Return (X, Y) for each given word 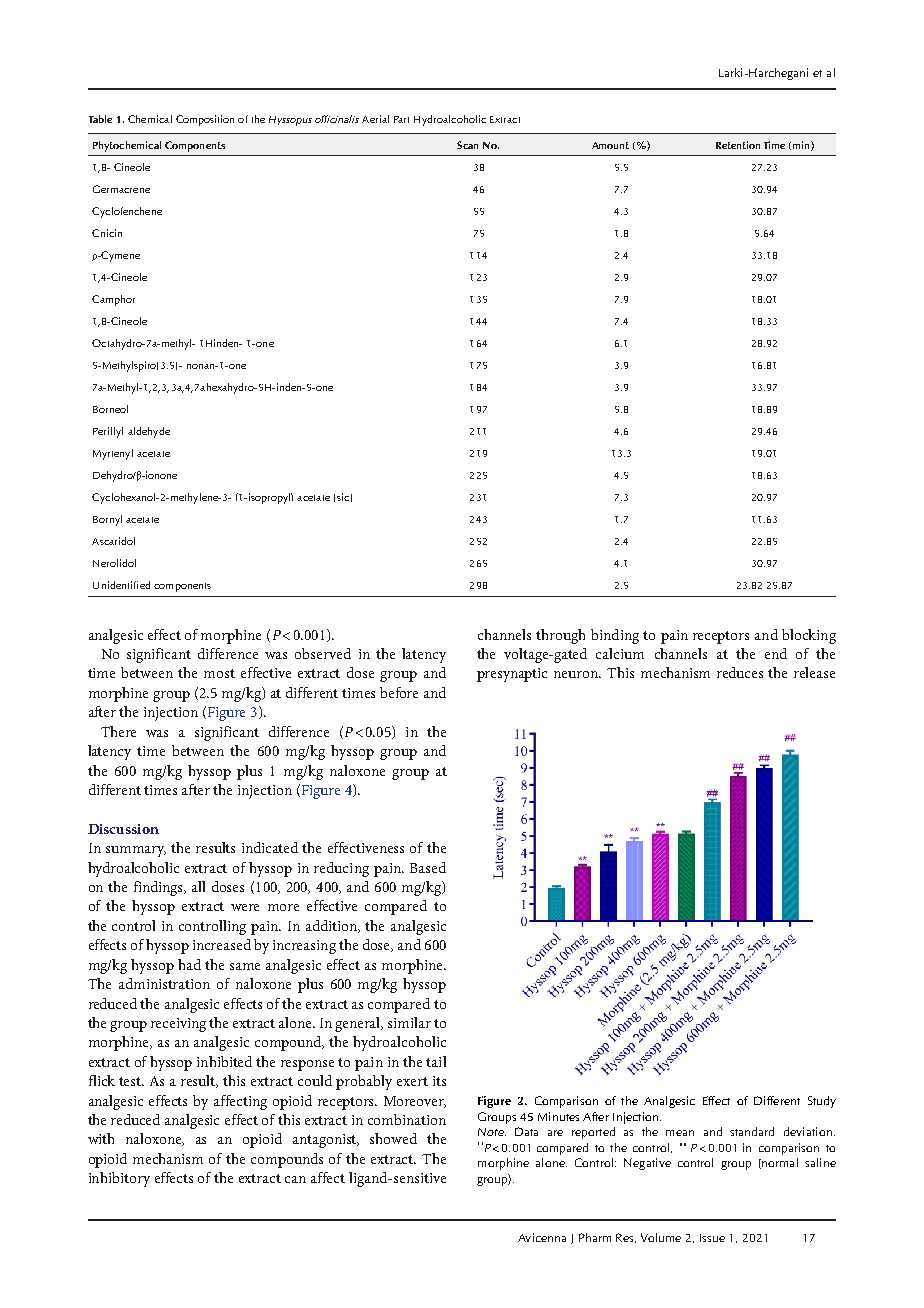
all (198, 886)
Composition (205, 120)
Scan (467, 145)
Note (492, 1132)
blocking (809, 636)
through (560, 636)
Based (428, 867)
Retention (738, 145)
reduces (740, 672)
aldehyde (149, 432)
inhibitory (119, 1179)
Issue (712, 1238)
